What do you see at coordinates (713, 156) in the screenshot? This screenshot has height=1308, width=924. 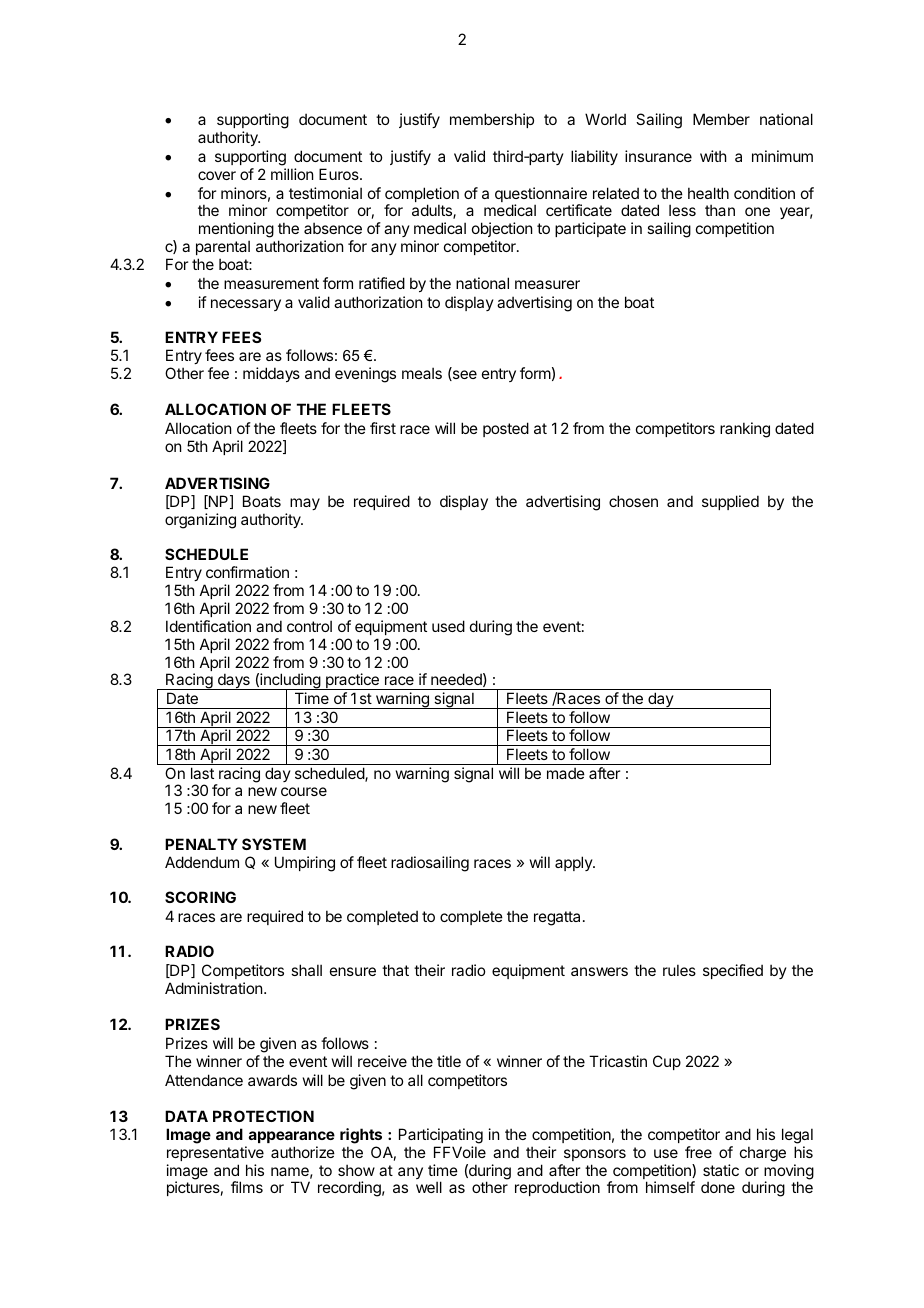 I see `with` at bounding box center [713, 156].
